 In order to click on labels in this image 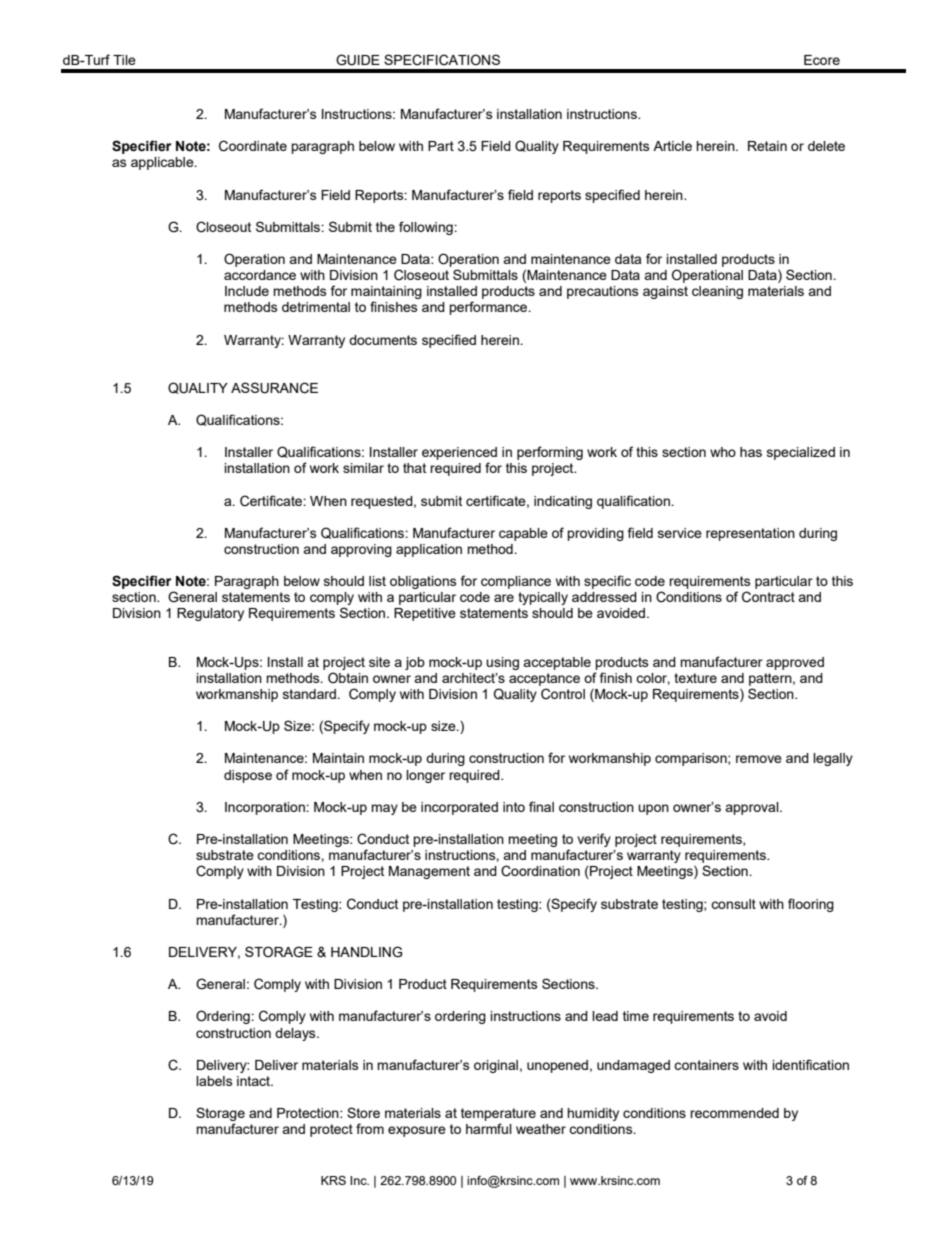, I will do `click(214, 1081)`.
